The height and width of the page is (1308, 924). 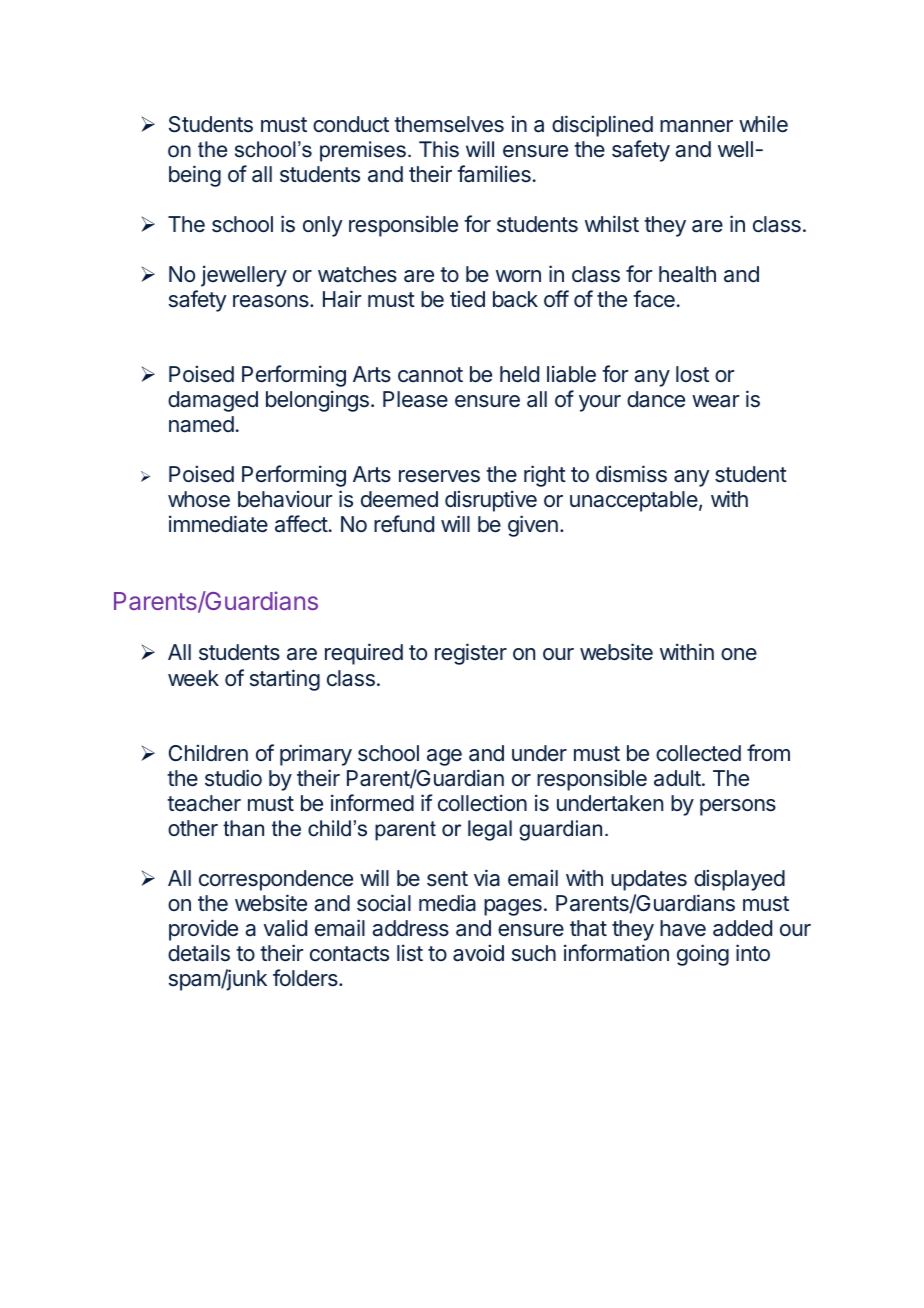 I want to click on collection, so click(x=482, y=803).
